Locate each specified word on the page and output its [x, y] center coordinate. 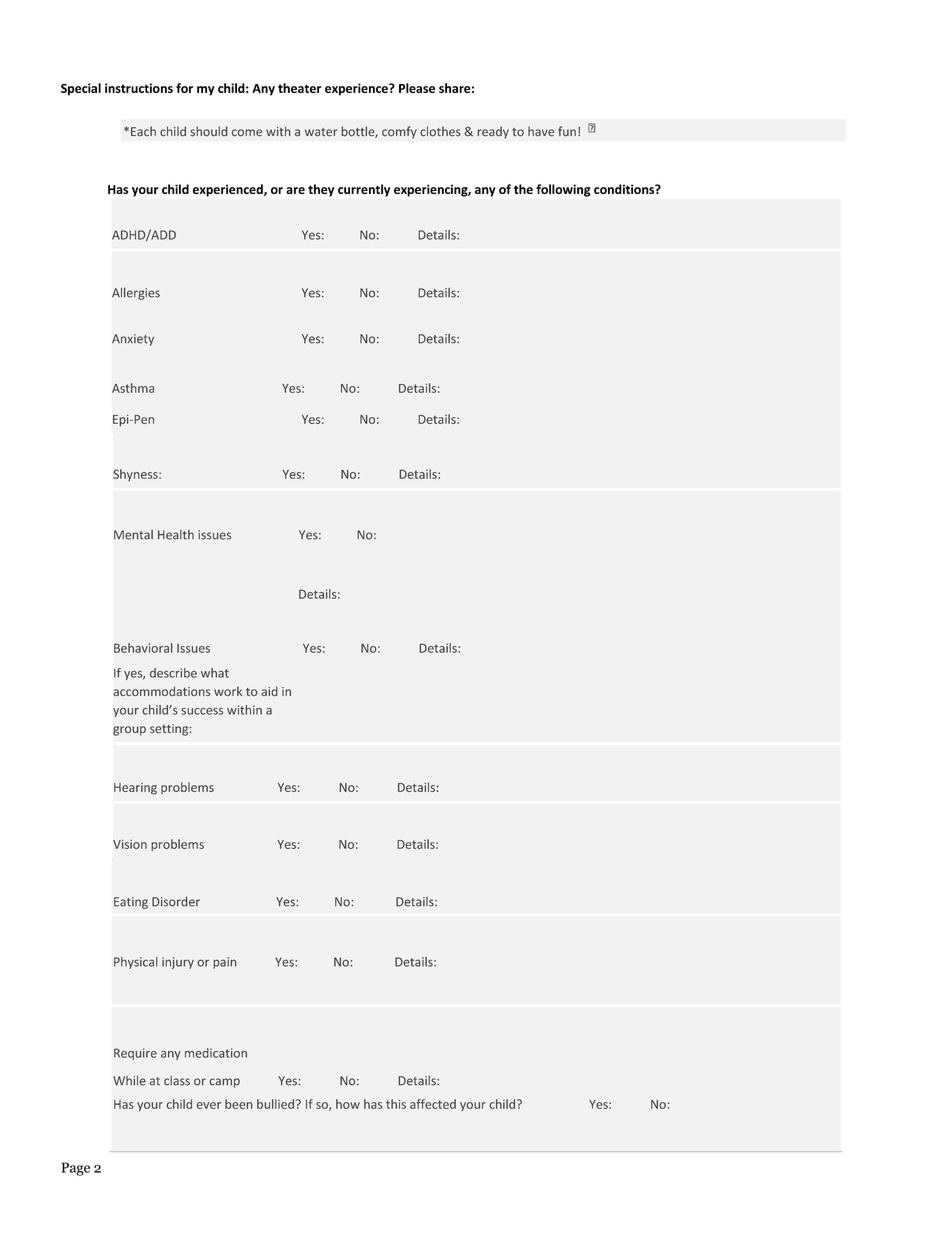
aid [269, 691]
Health [176, 535]
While [129, 1081]
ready [493, 132]
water [321, 132]
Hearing [135, 789]
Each [143, 131]
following [563, 190]
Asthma [133, 388]
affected [433, 1104]
